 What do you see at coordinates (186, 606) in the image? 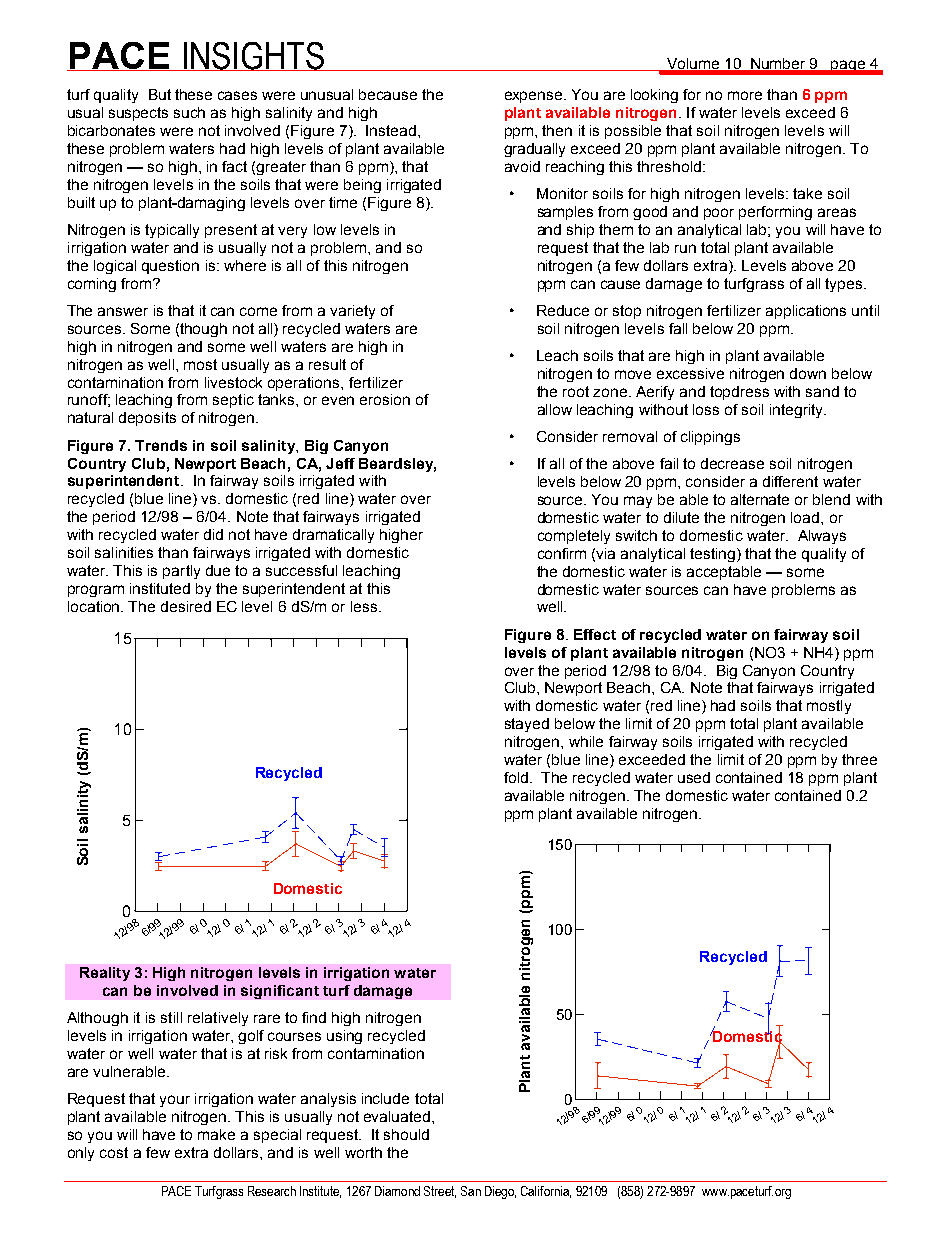
I see `desired` at bounding box center [186, 606].
